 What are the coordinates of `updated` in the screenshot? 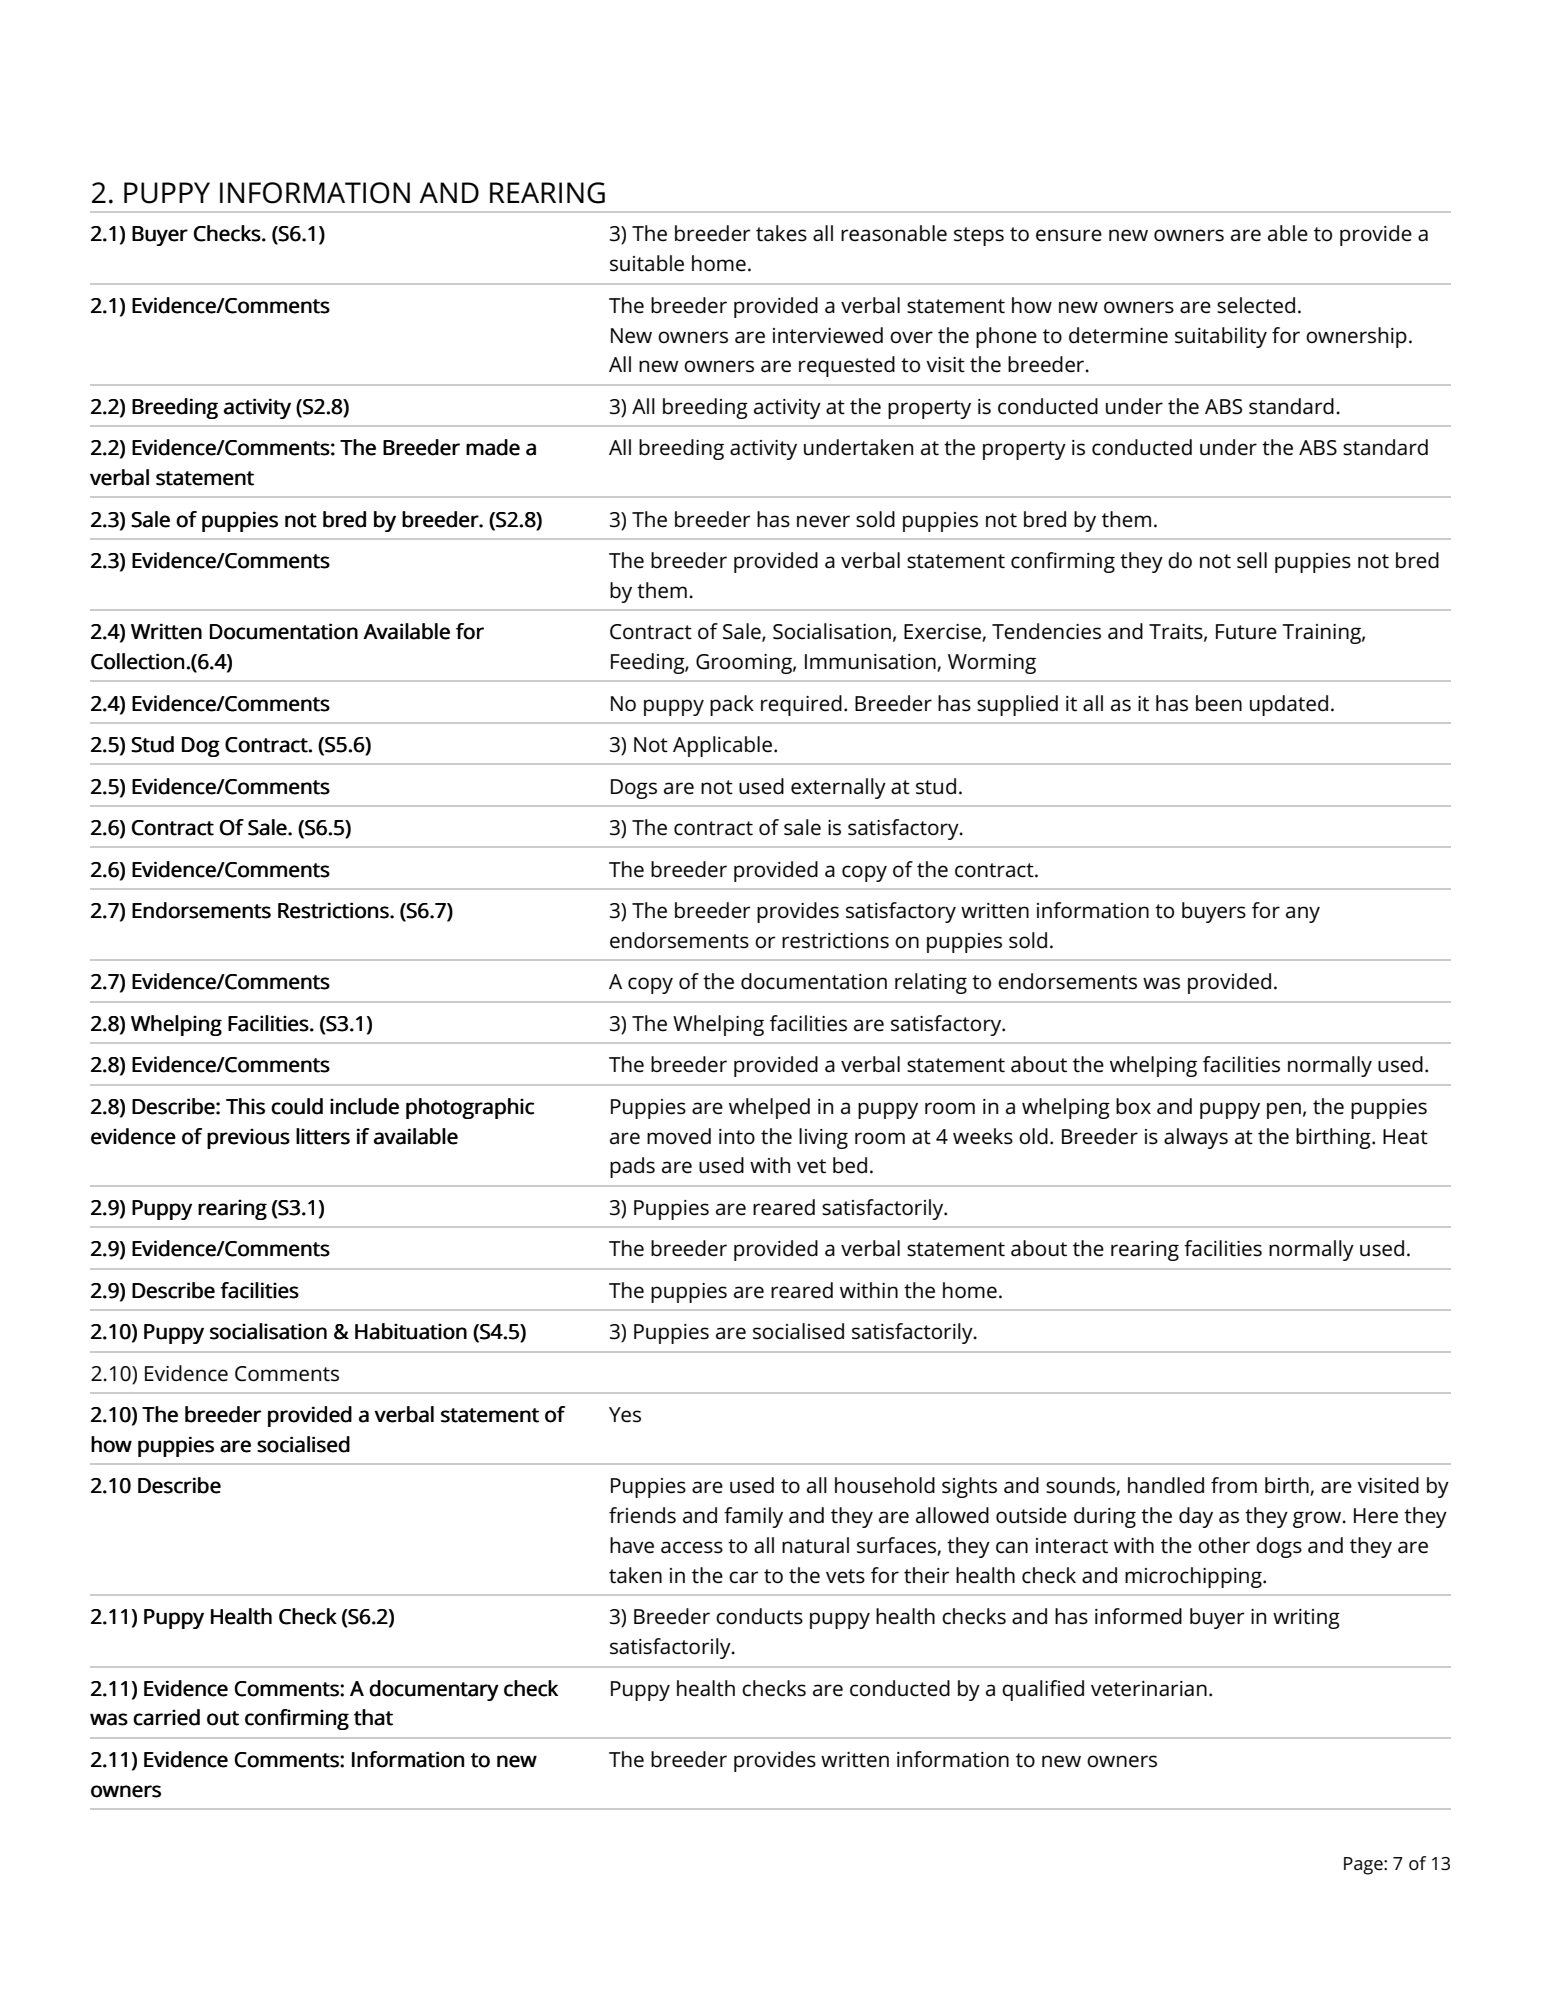 It's located at (1289, 705).
